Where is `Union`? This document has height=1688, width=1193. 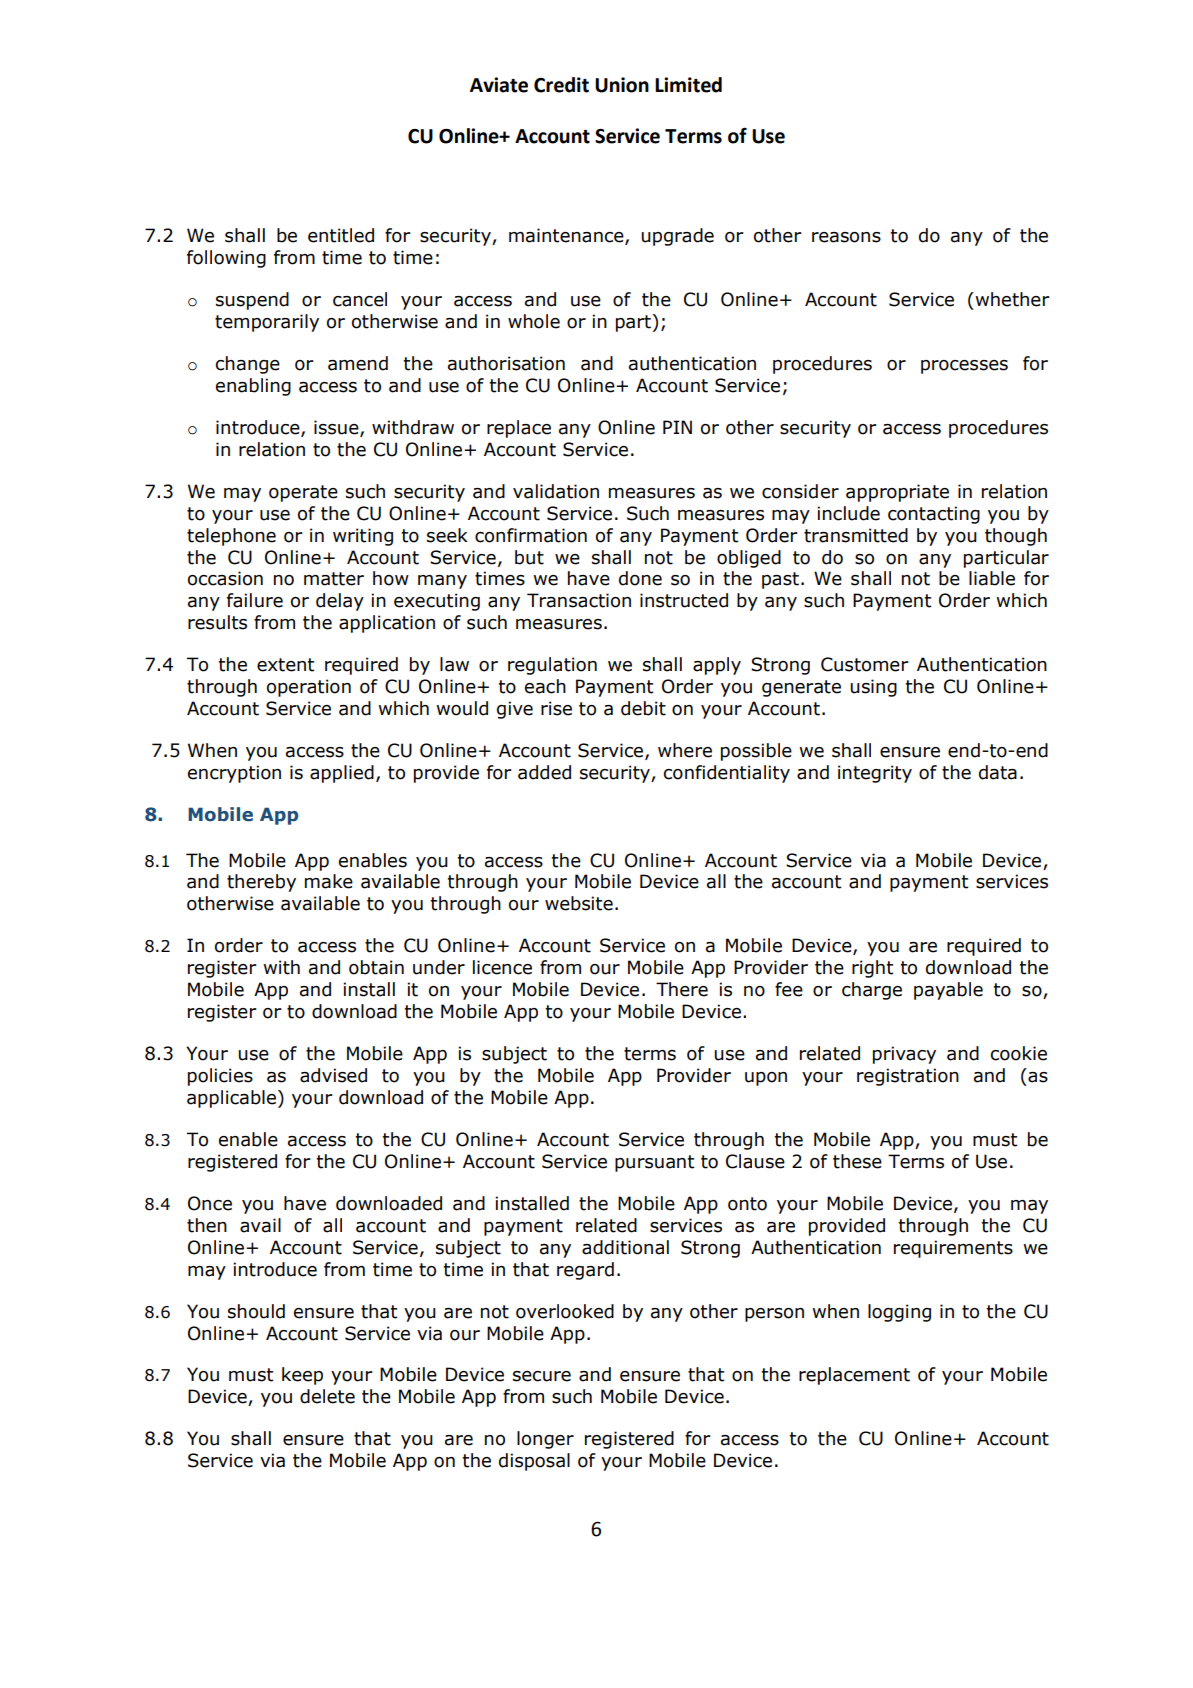 Union is located at coordinates (622, 85).
